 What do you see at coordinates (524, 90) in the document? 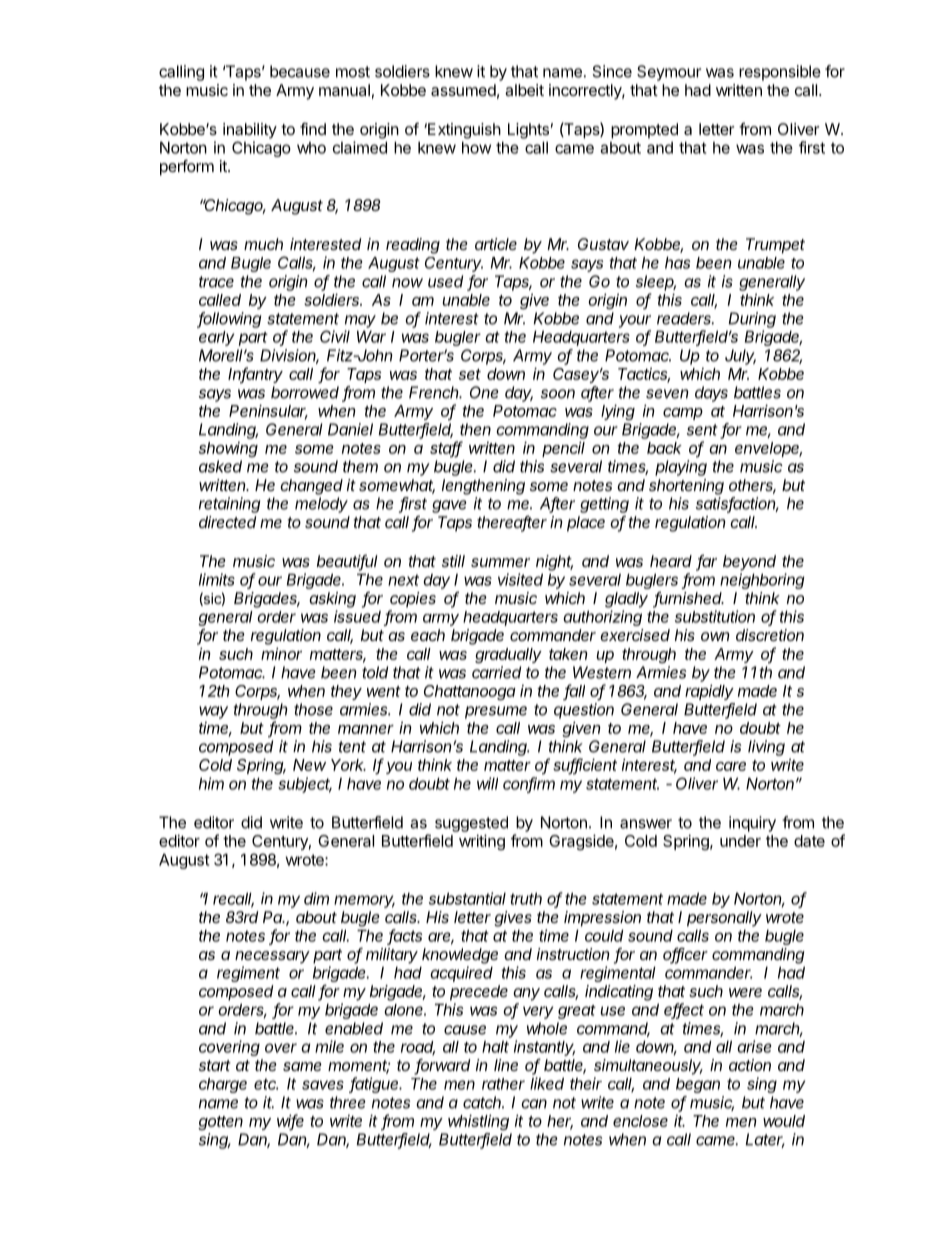
I see `albeit` at bounding box center [524, 90].
